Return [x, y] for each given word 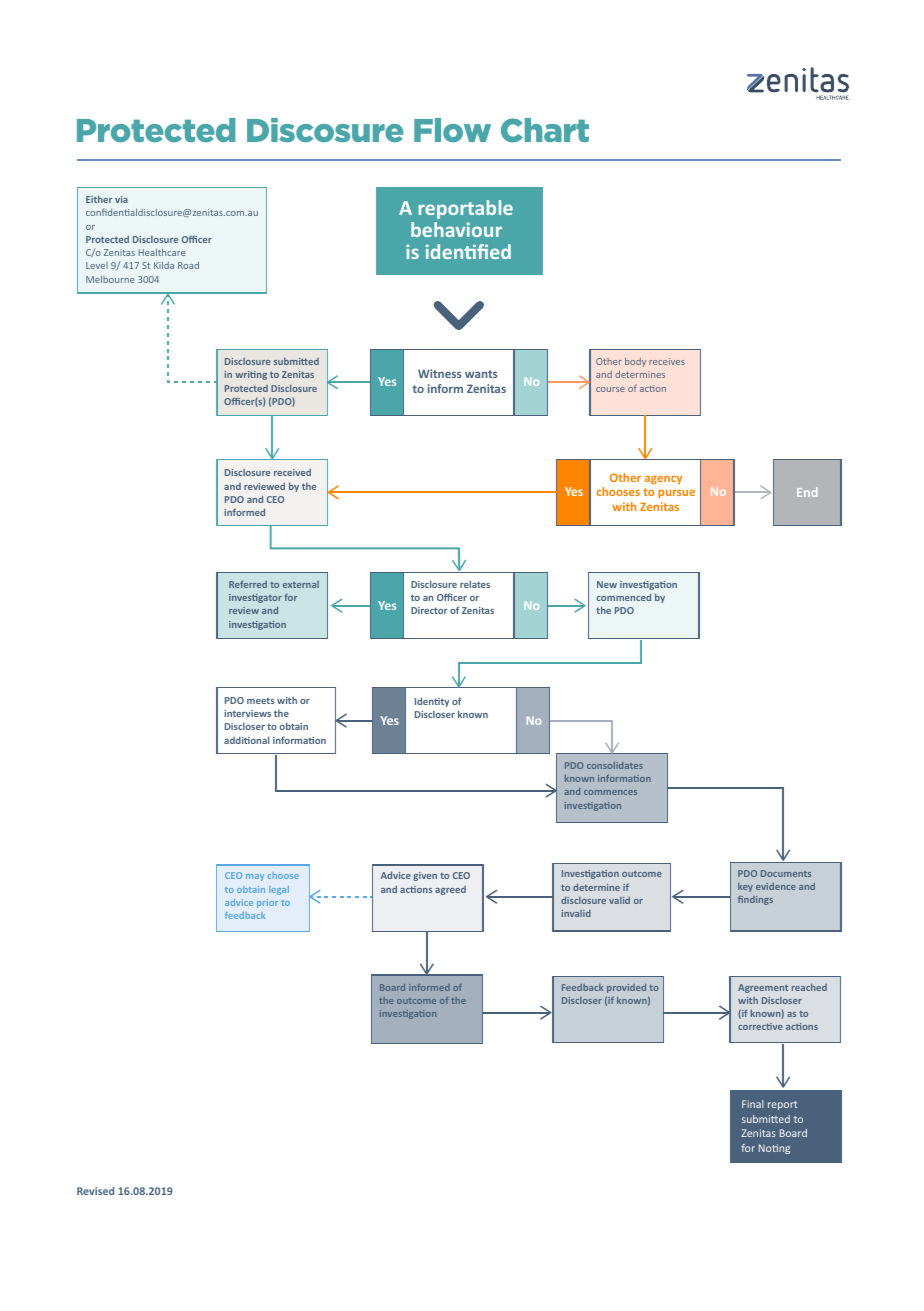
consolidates [615, 765]
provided [626, 988]
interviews [247, 713]
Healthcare [161, 252]
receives [667, 361]
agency [663, 480]
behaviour [456, 229]
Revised [95, 1191]
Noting [774, 1149]
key [745, 887]
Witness [439, 373]
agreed [450, 890]
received [292, 472]
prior [267, 903]
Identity [432, 702]
